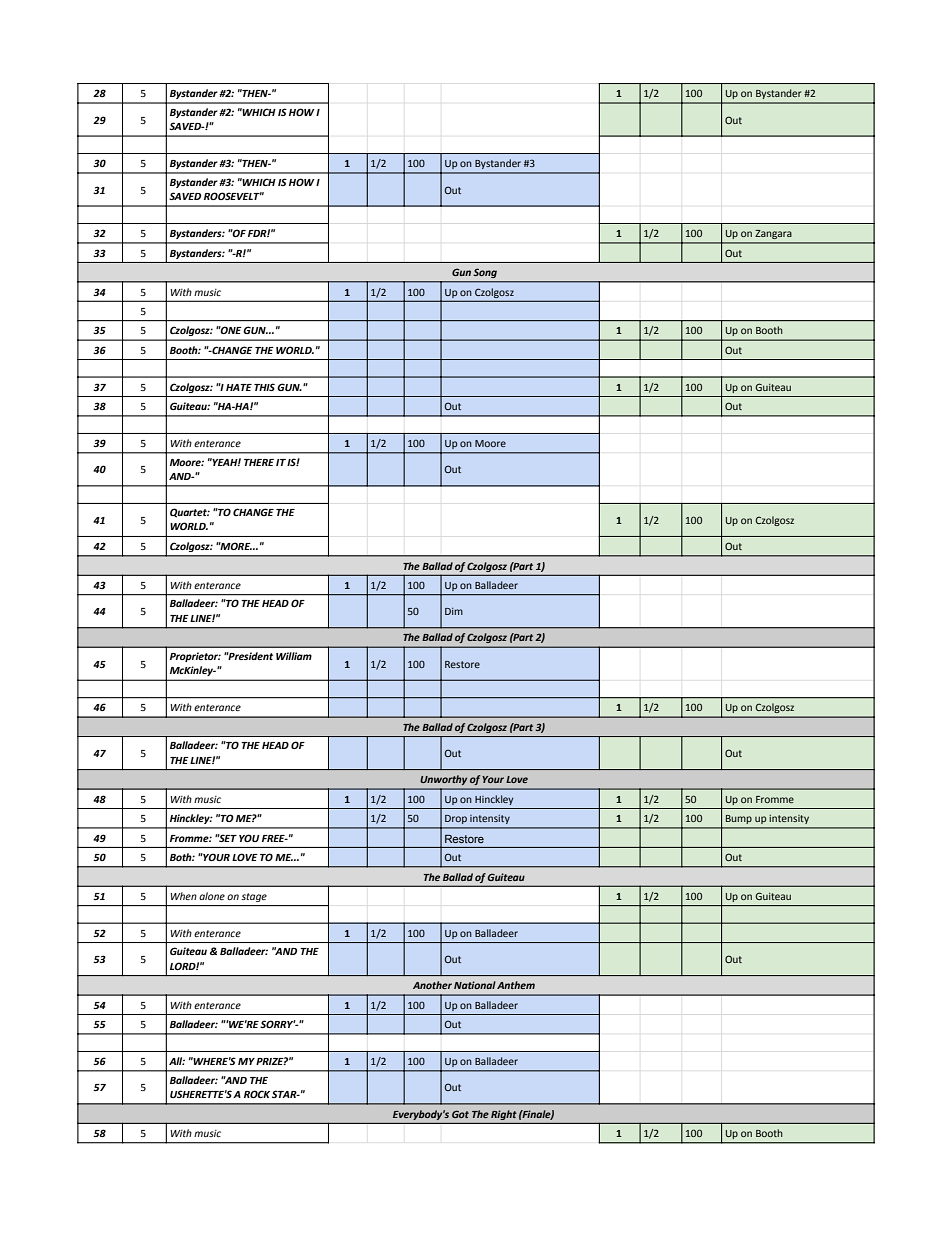 This screenshot has height=1233, width=952. I want to click on THIS, so click(264, 387).
